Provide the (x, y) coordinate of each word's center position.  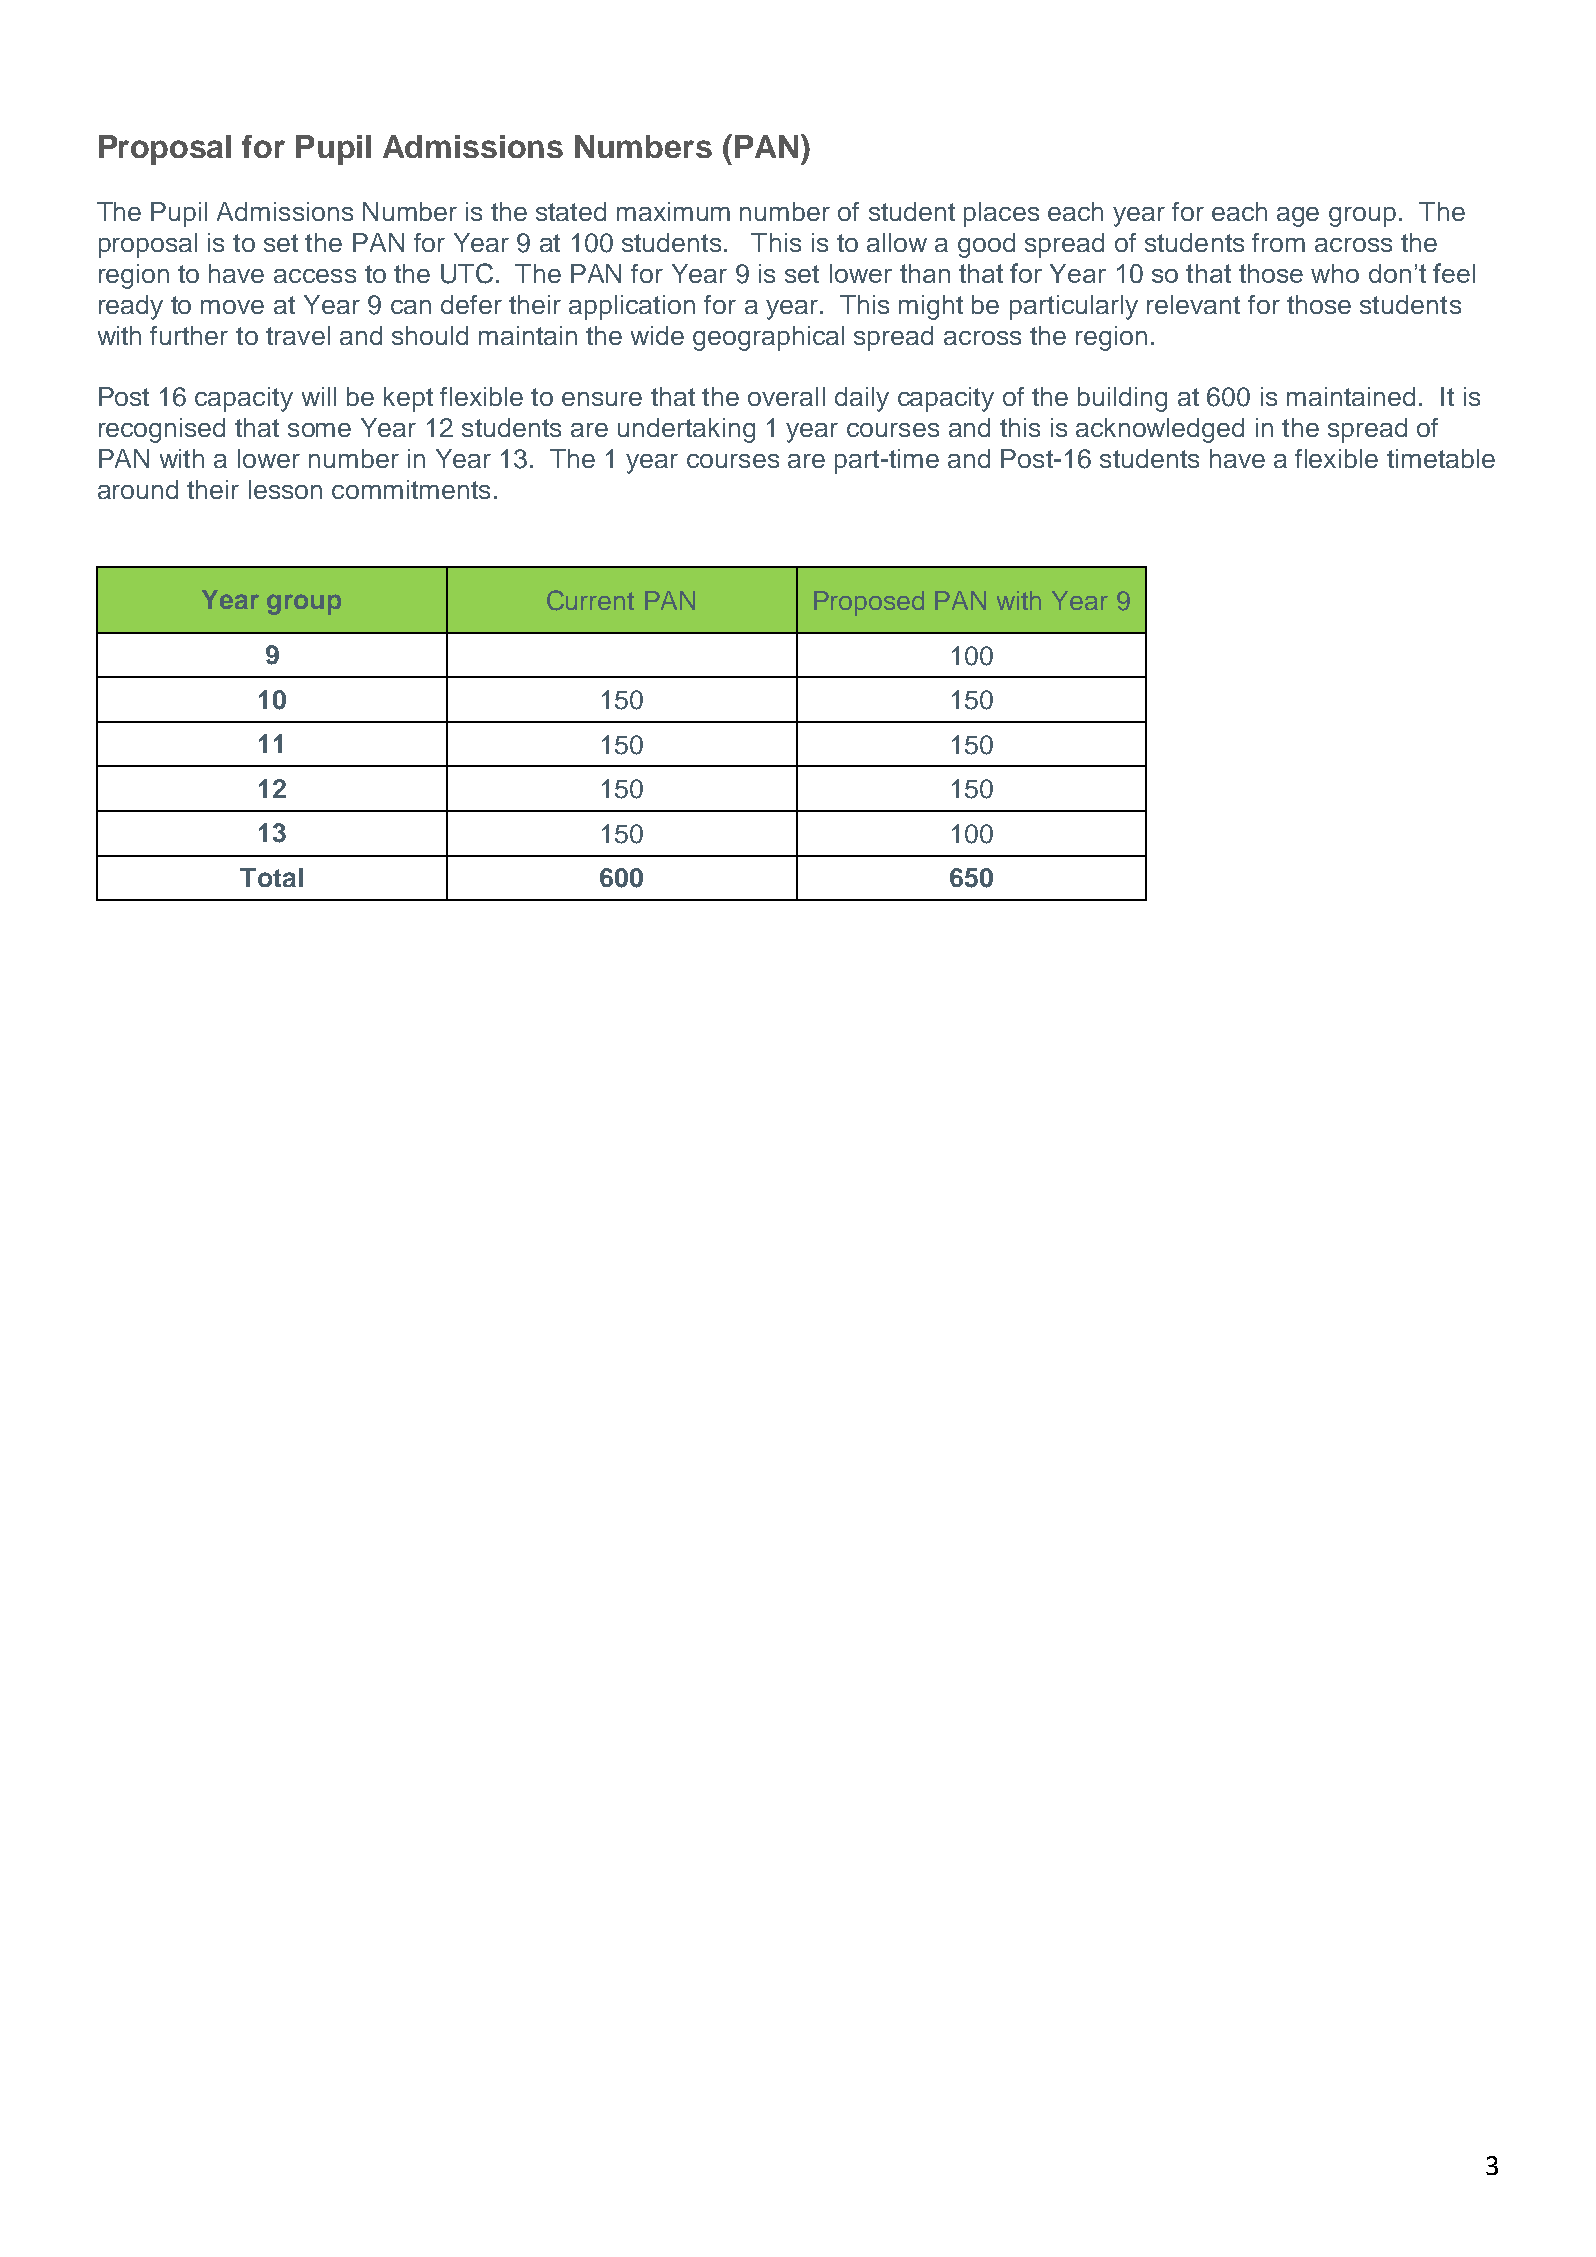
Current (590, 600)
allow (897, 242)
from (1278, 242)
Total (271, 877)
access (315, 276)
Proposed (869, 603)
